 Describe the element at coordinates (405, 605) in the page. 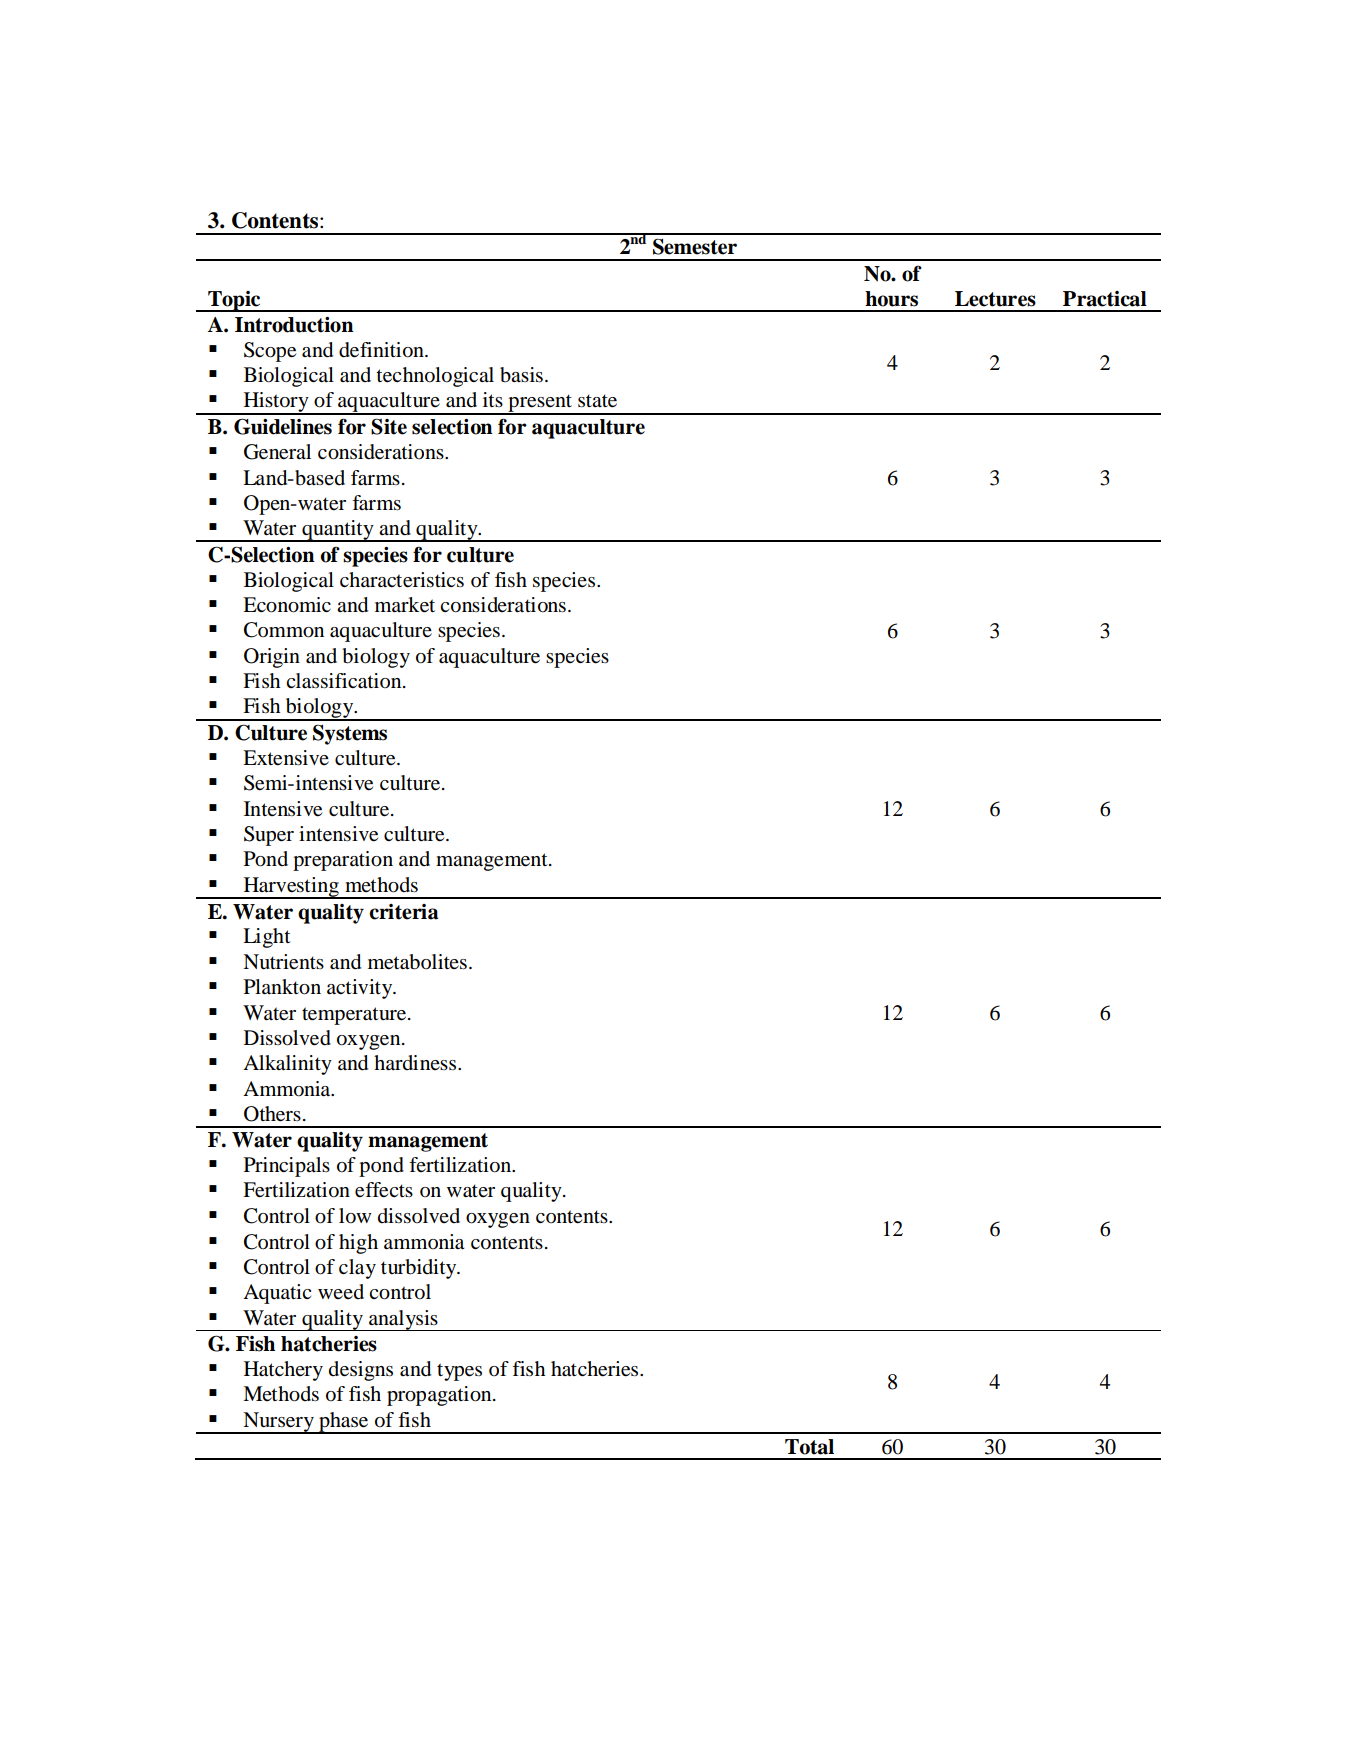

I see `market` at that location.
